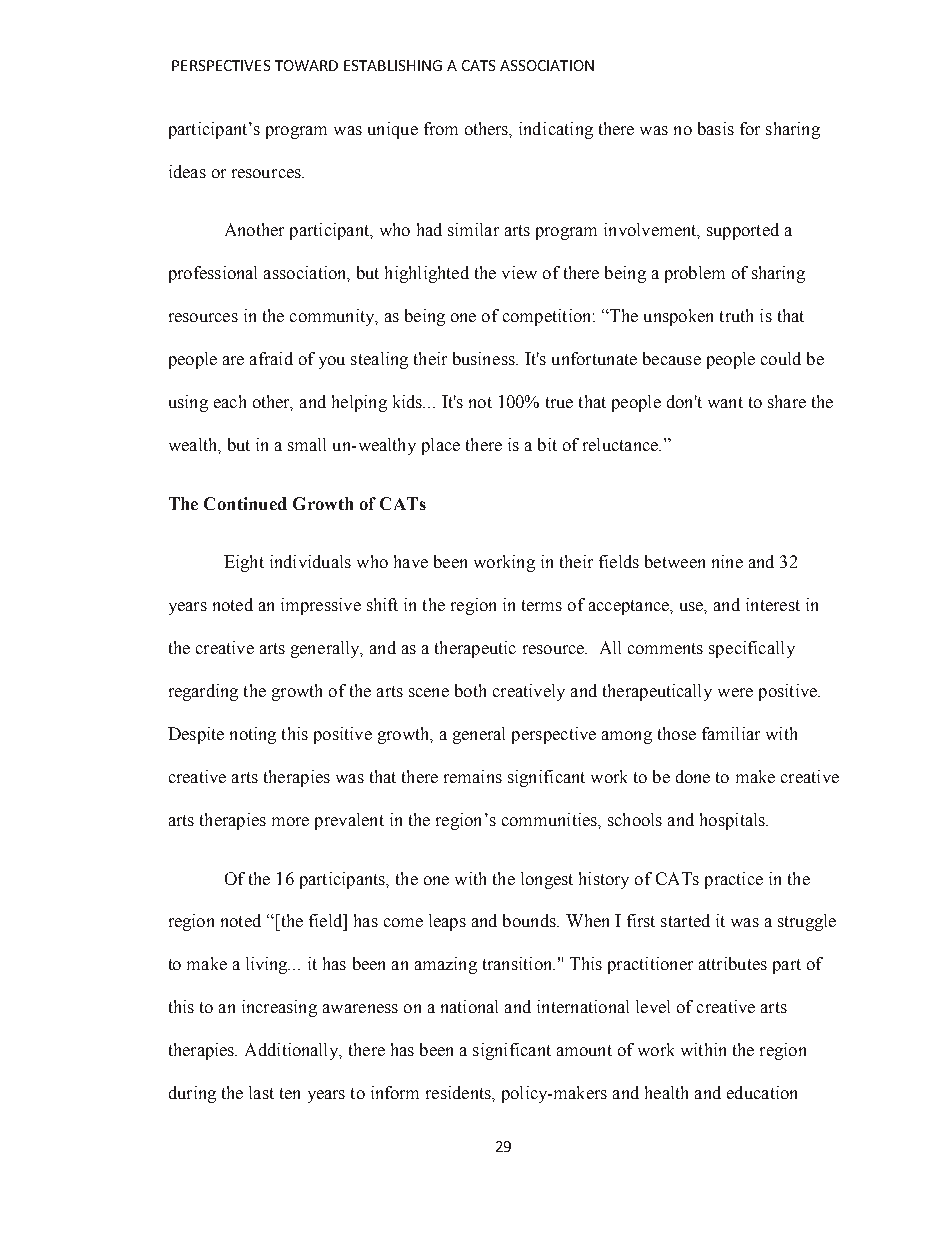  I want to click on bit, so click(547, 444).
